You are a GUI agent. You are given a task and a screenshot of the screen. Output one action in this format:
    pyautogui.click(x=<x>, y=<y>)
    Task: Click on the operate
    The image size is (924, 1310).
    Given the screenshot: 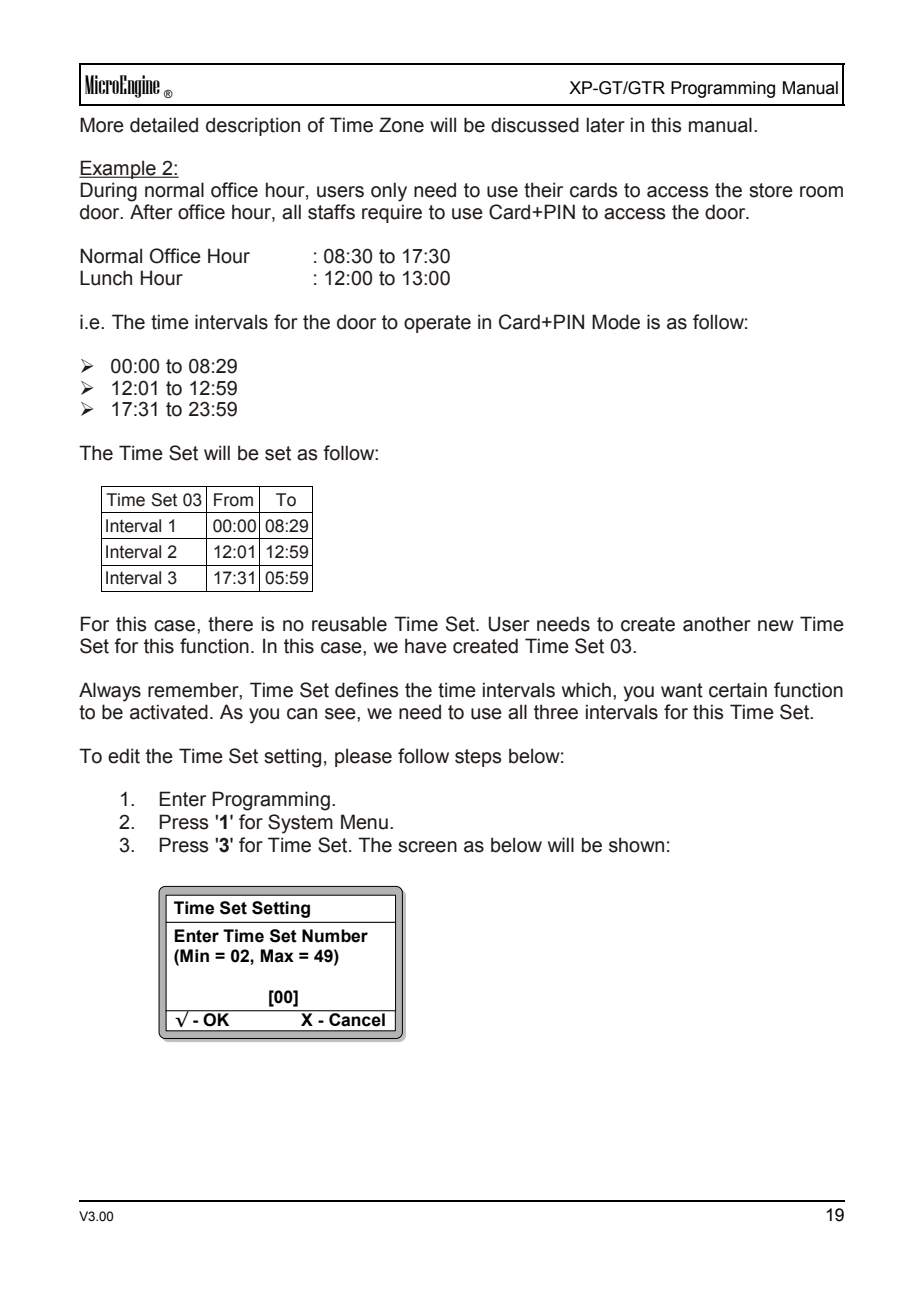 What is the action you would take?
    pyautogui.click(x=437, y=324)
